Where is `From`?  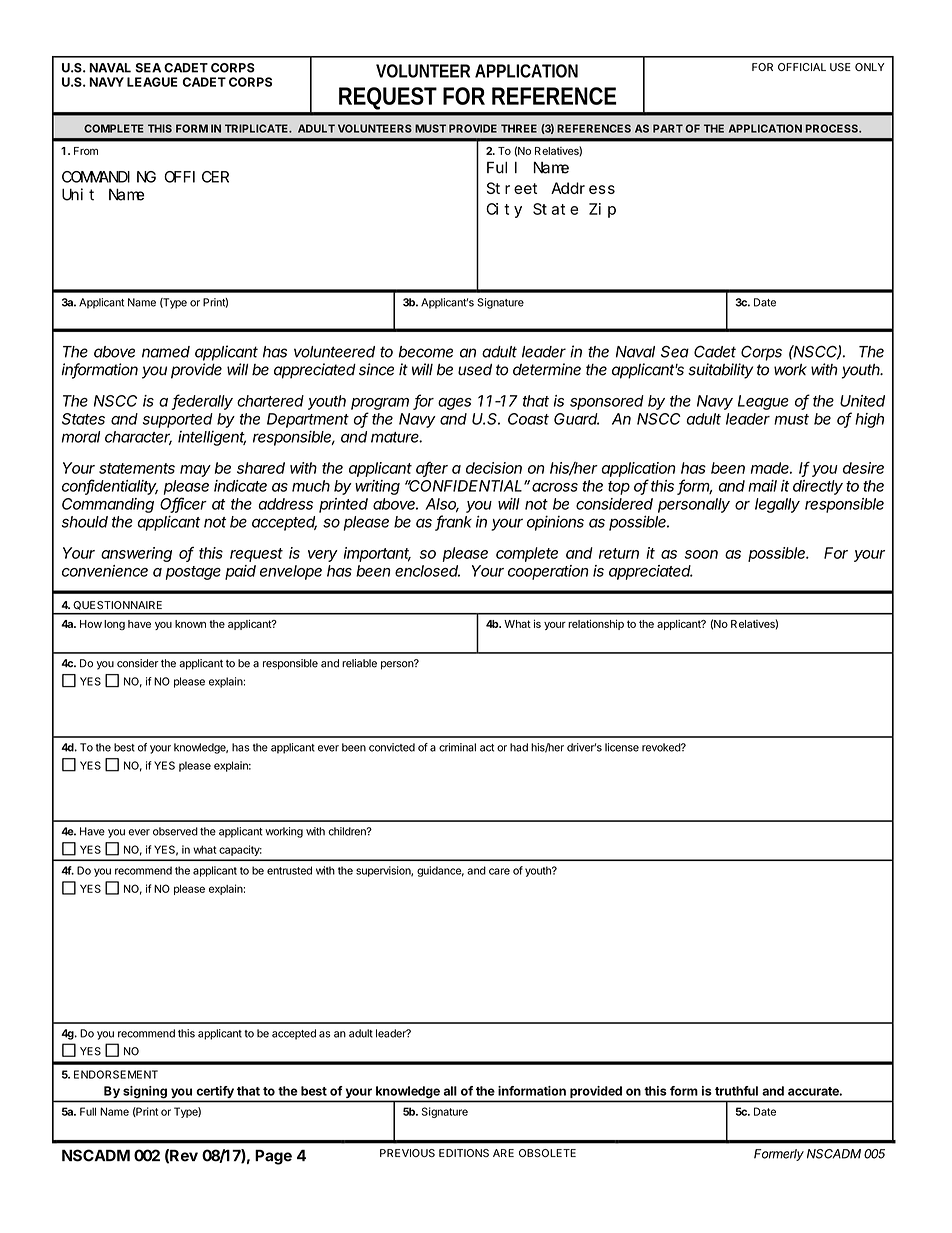 From is located at coordinates (86, 151).
